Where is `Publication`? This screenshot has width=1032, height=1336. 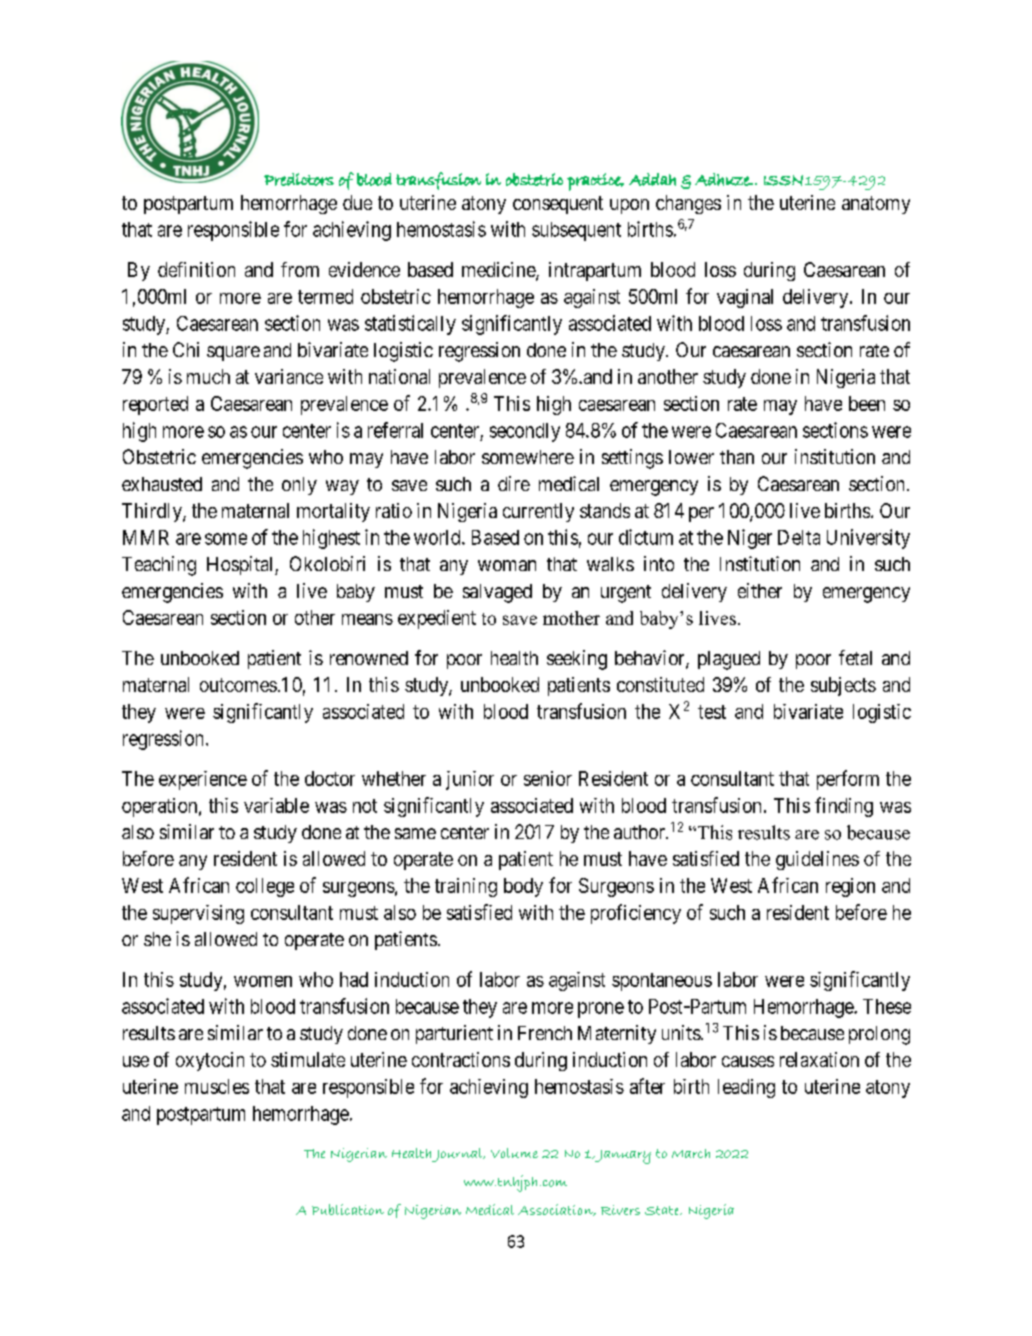
Publication is located at coordinates (348, 1209).
